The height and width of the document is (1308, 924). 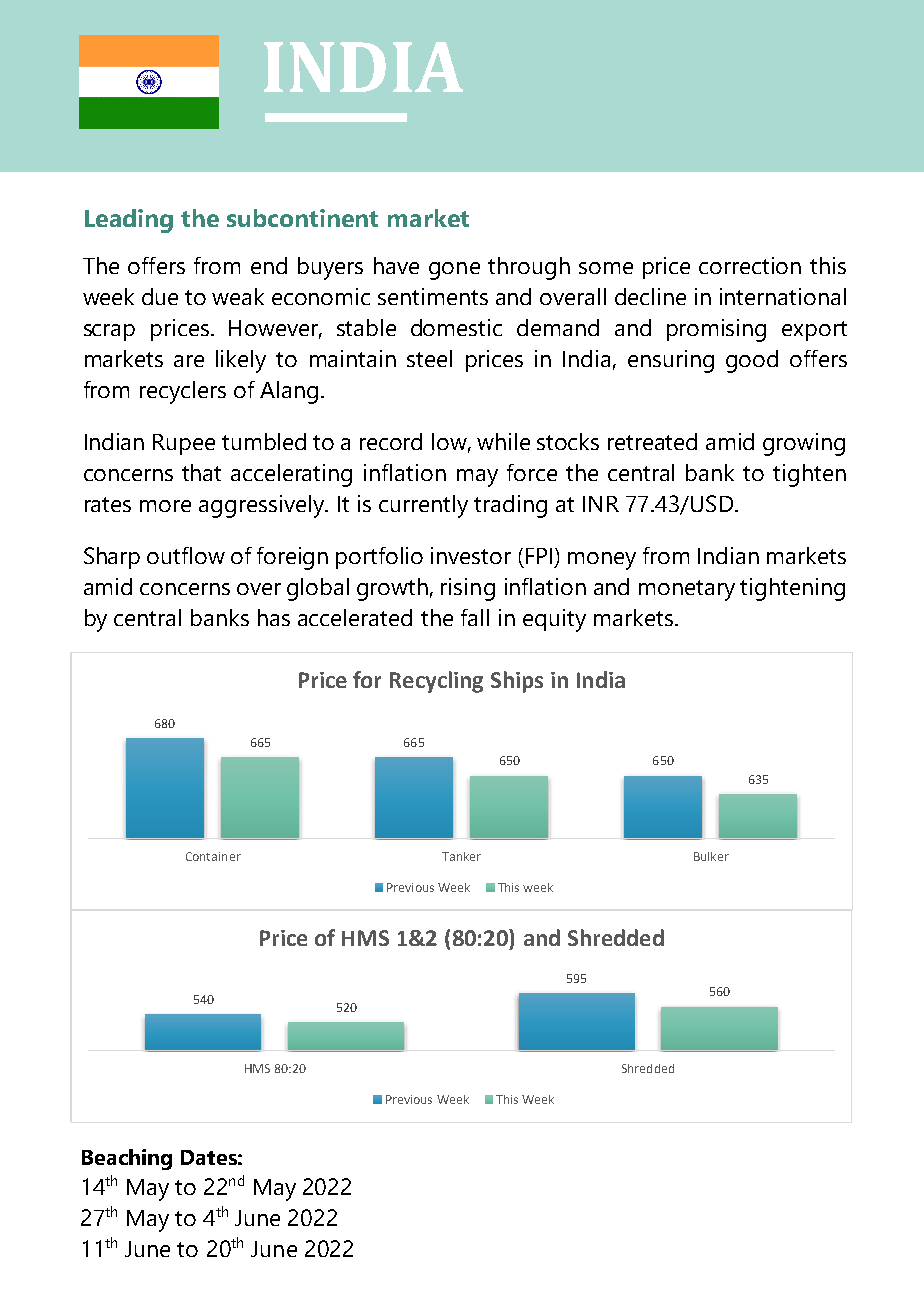 I want to click on correction, so click(x=750, y=265).
